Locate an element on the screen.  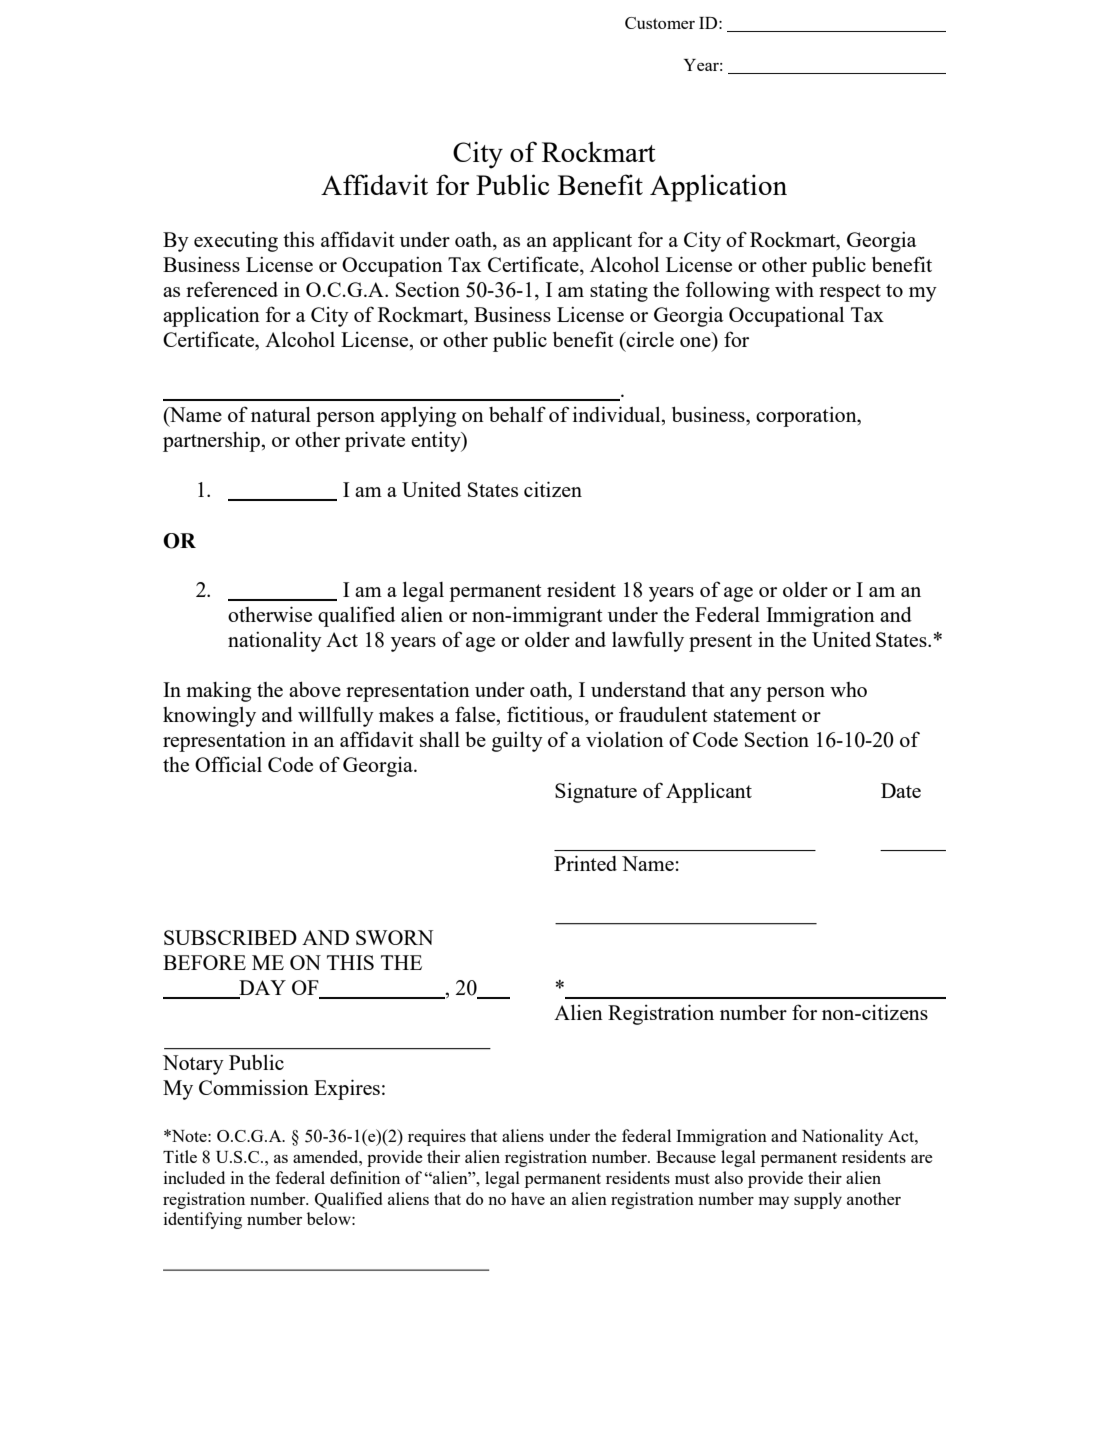
with is located at coordinates (794, 289).
